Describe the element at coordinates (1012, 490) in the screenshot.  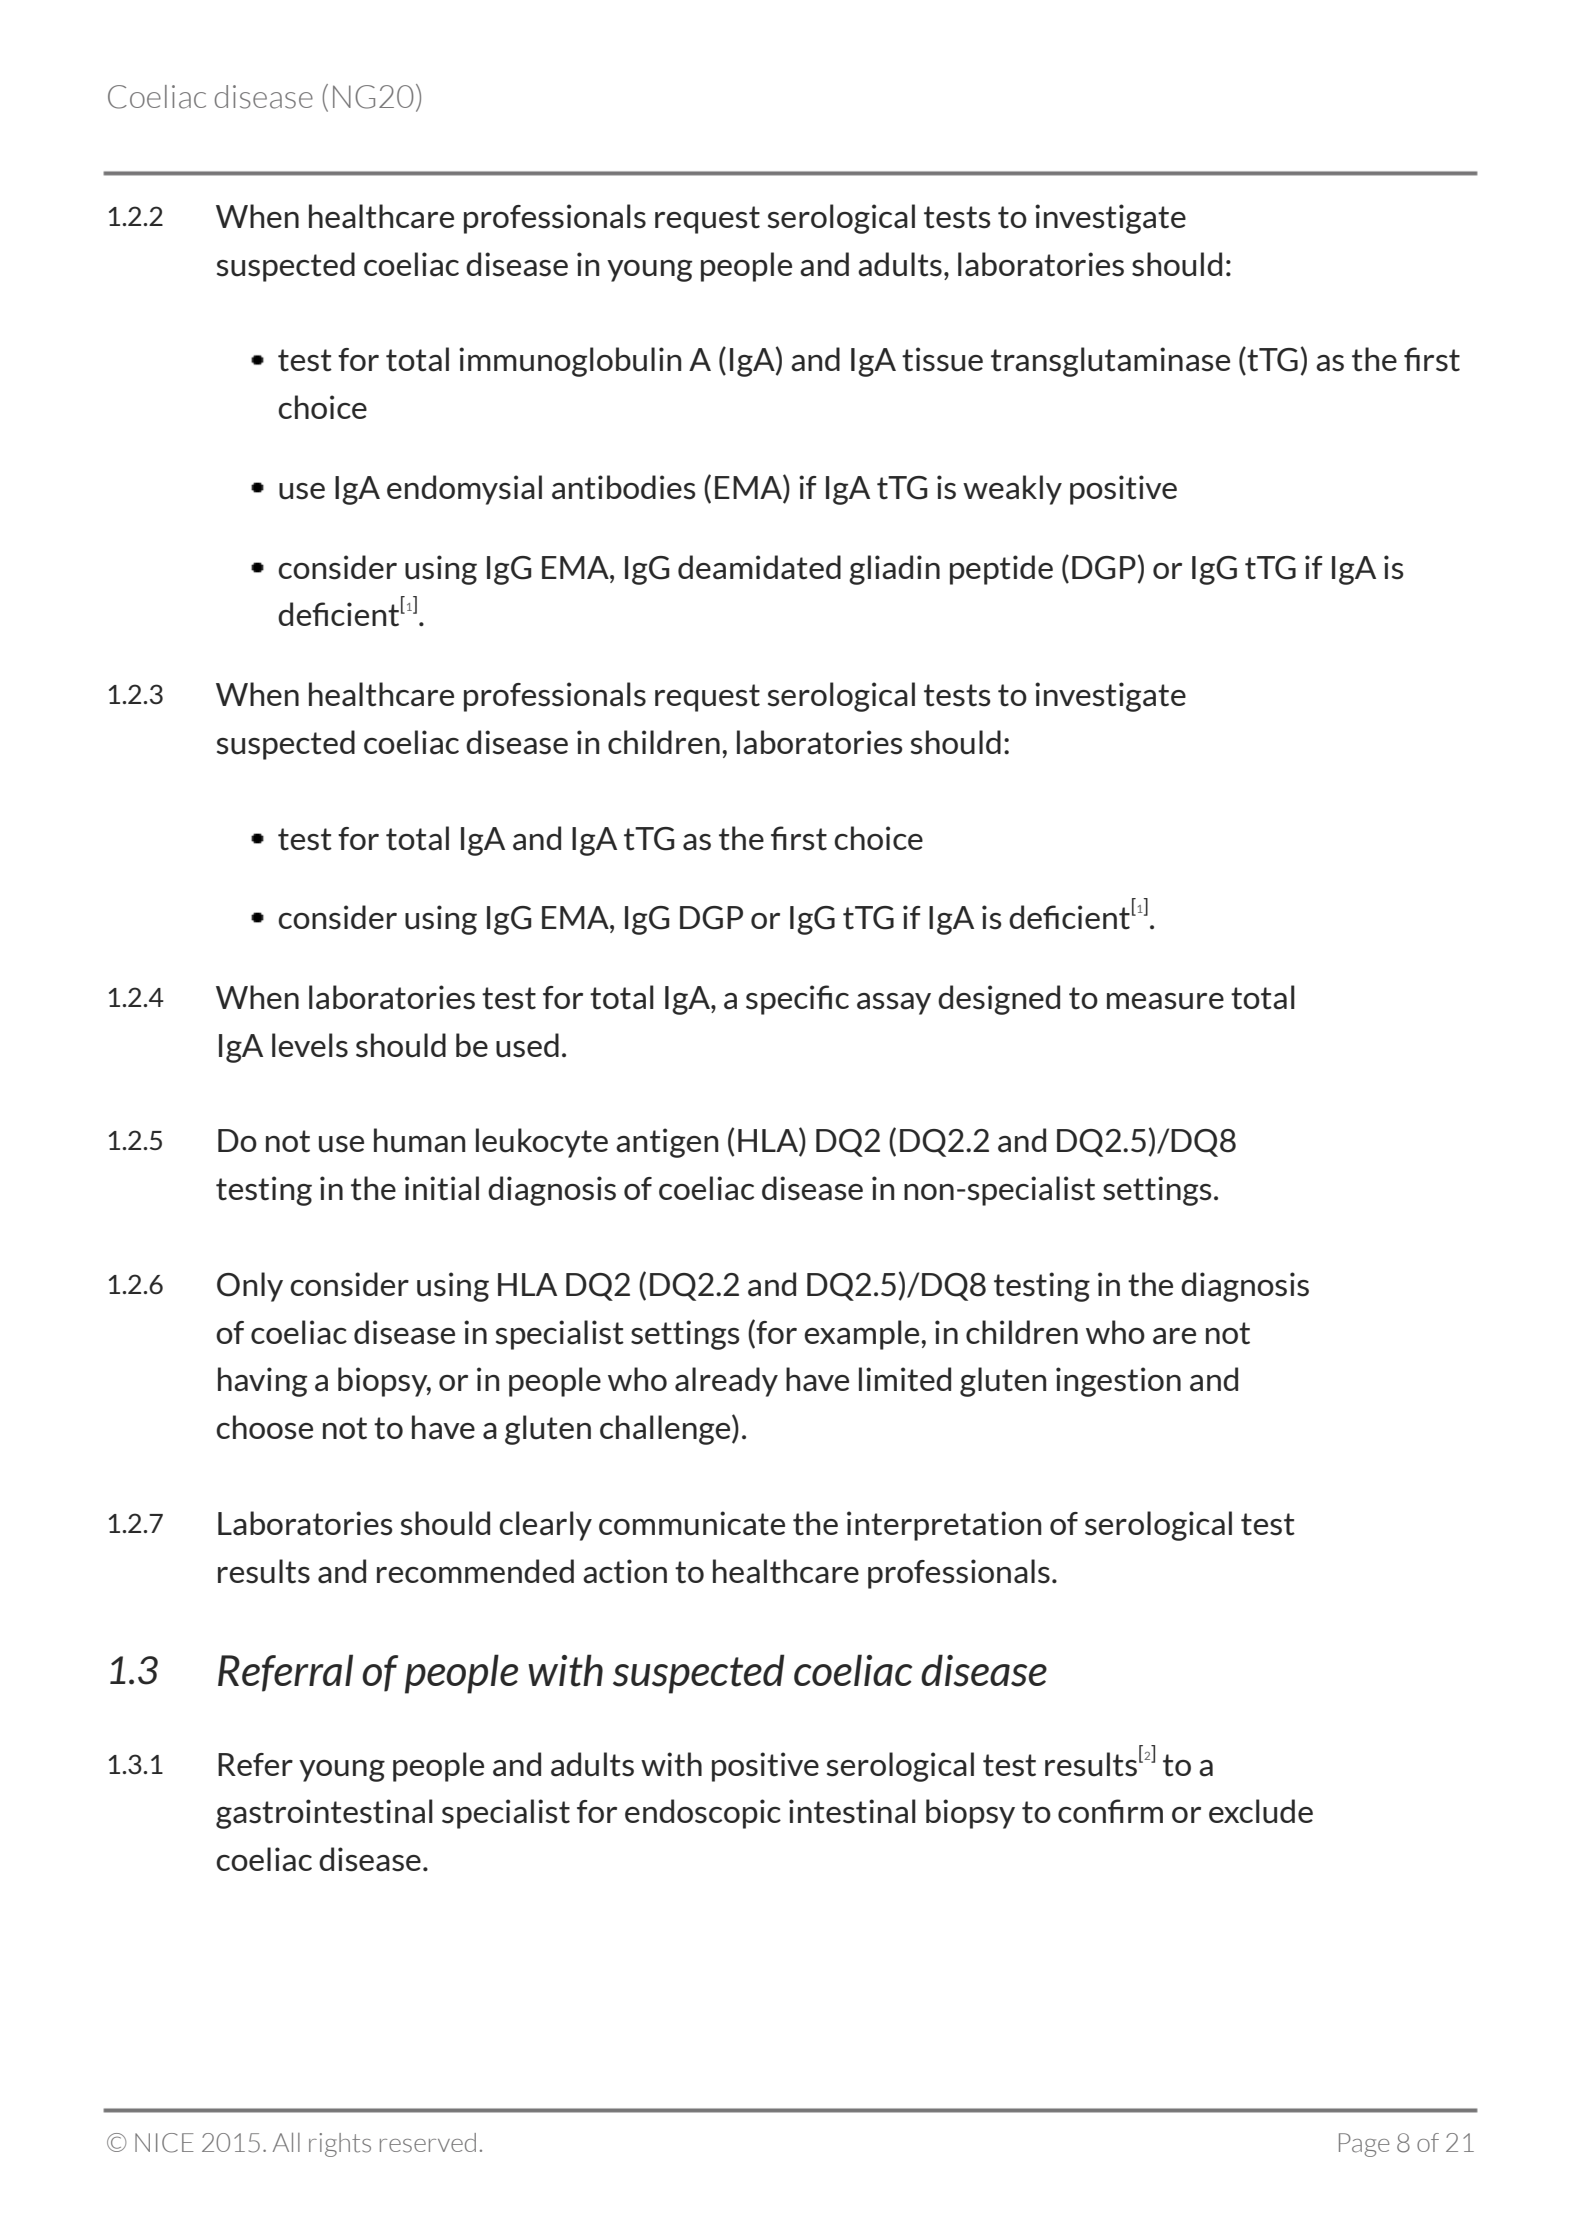
I see `weakly` at that location.
